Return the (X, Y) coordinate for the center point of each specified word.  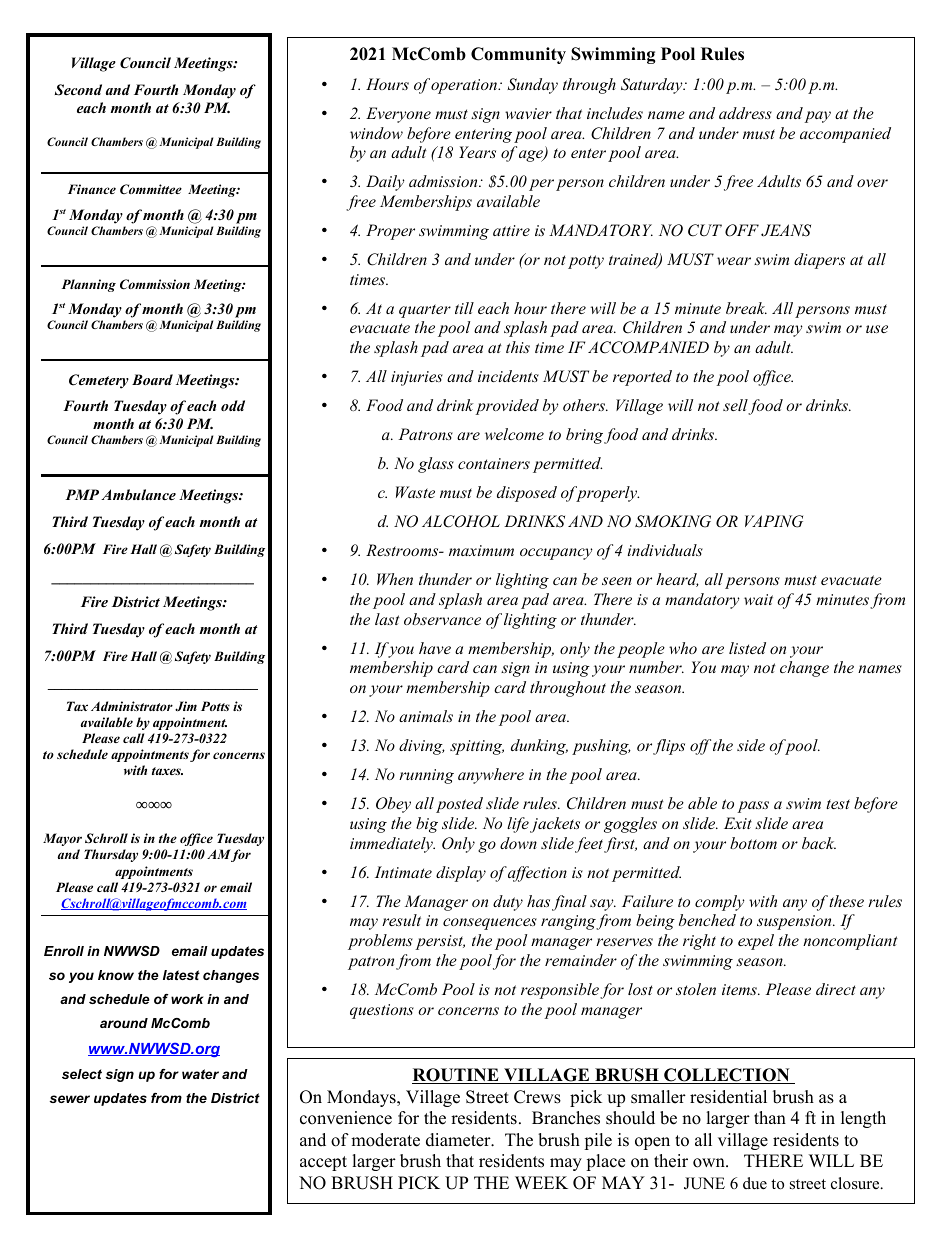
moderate (385, 1140)
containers (494, 463)
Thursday (111, 855)
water (200, 1074)
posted (459, 805)
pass (753, 807)
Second (78, 90)
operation (465, 86)
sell (736, 406)
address (745, 113)
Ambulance (138, 494)
